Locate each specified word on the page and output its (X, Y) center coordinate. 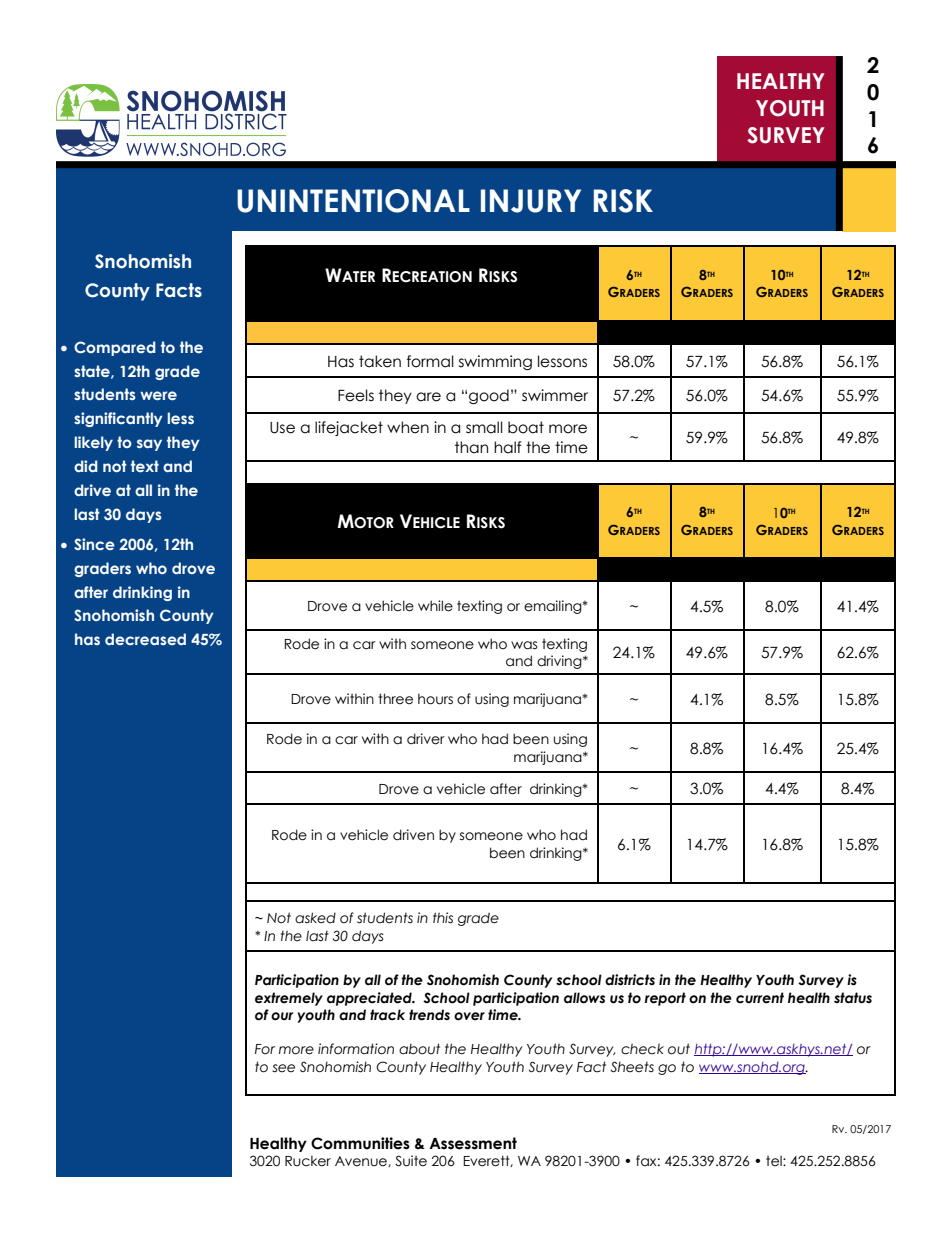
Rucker (308, 1161)
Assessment (473, 1143)
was (524, 645)
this (443, 918)
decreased (145, 639)
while (435, 606)
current (760, 998)
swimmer (555, 395)
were (158, 395)
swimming (495, 362)
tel (775, 1161)
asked (315, 918)
